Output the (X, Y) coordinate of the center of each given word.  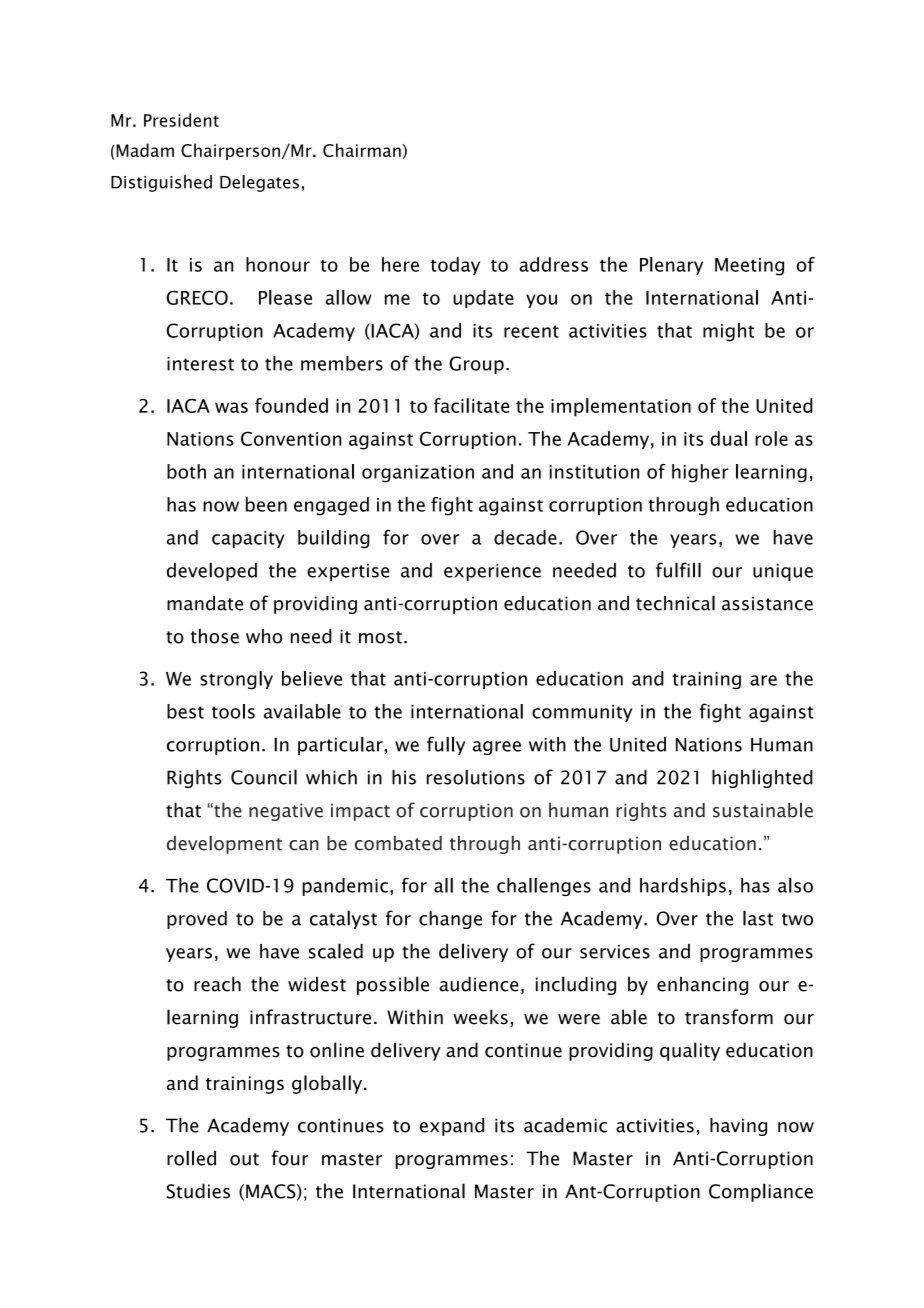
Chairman (362, 150)
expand (452, 1127)
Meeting (749, 267)
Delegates (259, 183)
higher (700, 473)
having (738, 1127)
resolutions (476, 777)
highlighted (762, 778)
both (186, 471)
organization (418, 474)
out (244, 1159)
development (224, 844)
